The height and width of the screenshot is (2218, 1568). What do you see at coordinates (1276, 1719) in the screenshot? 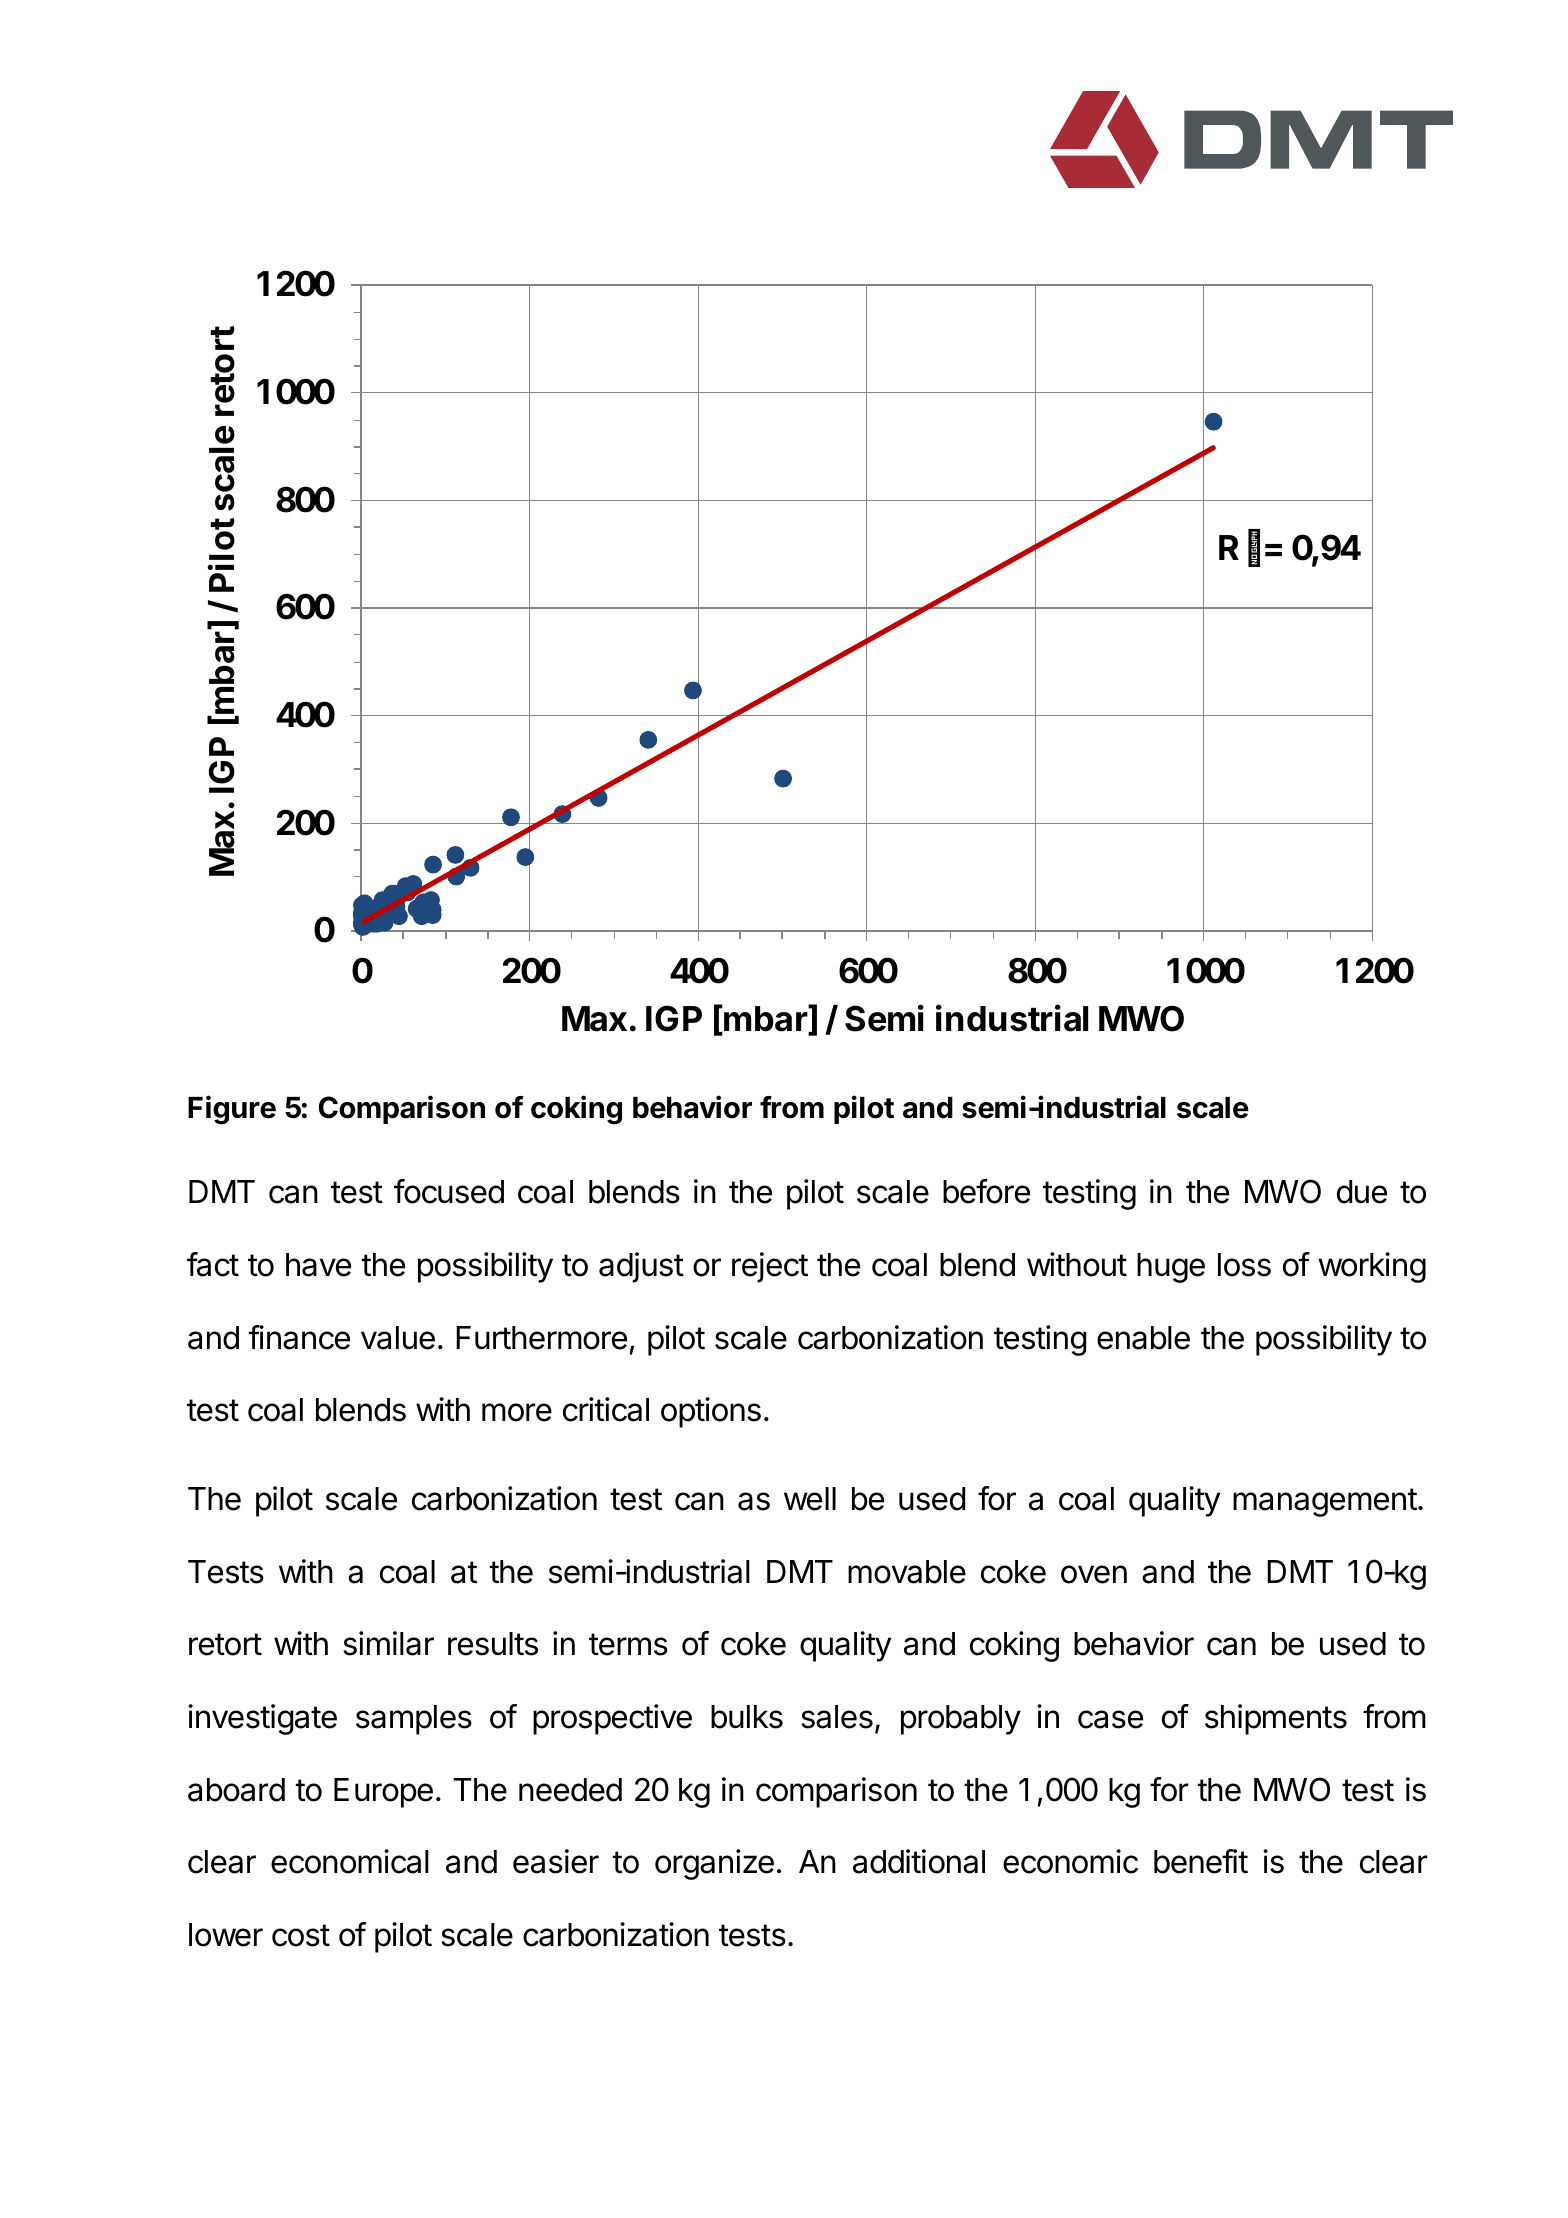
I see `shipments` at bounding box center [1276, 1719].
